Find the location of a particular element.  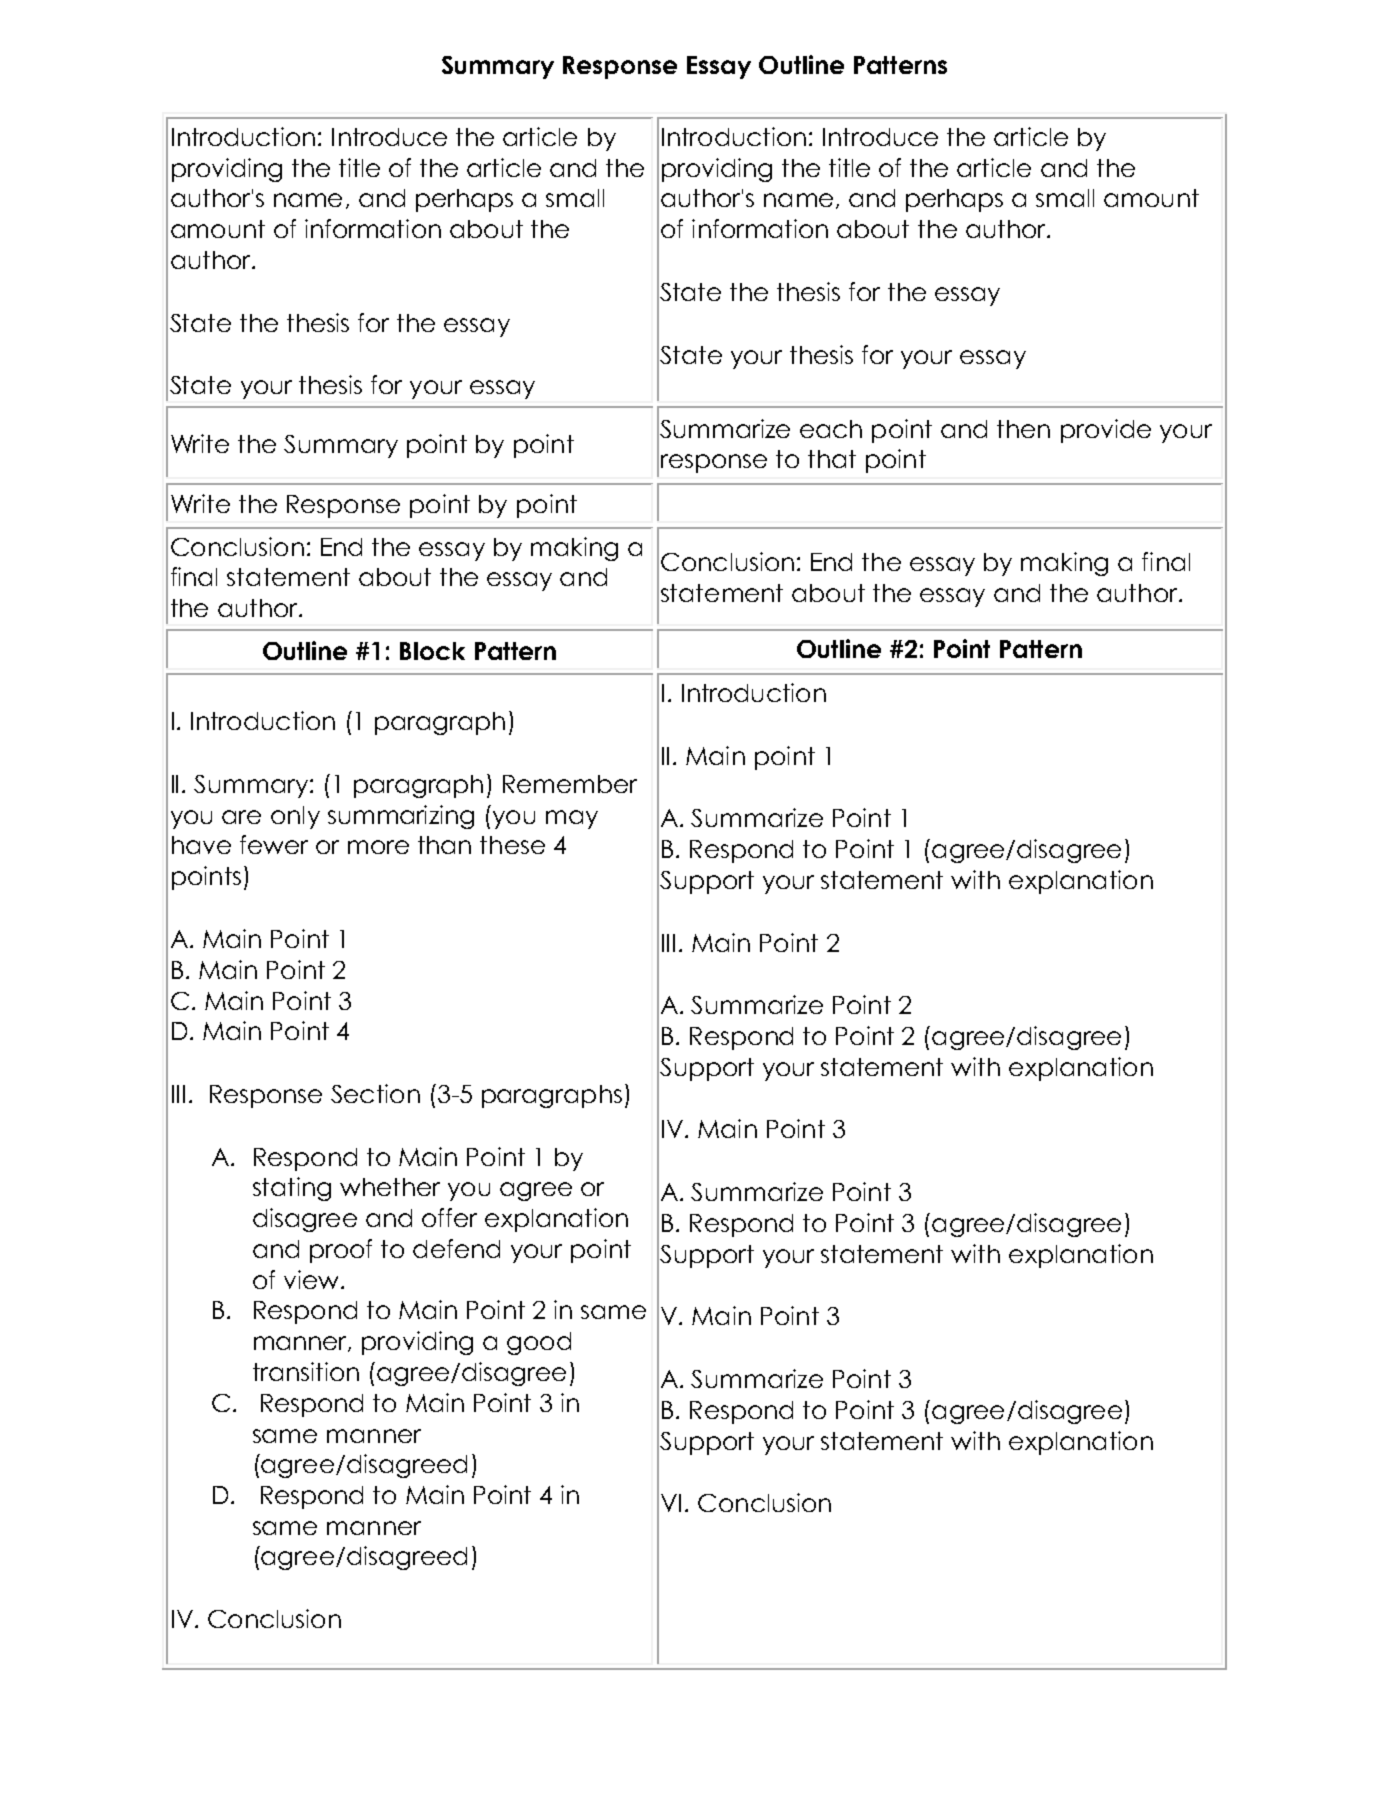

good is located at coordinates (539, 1343).
